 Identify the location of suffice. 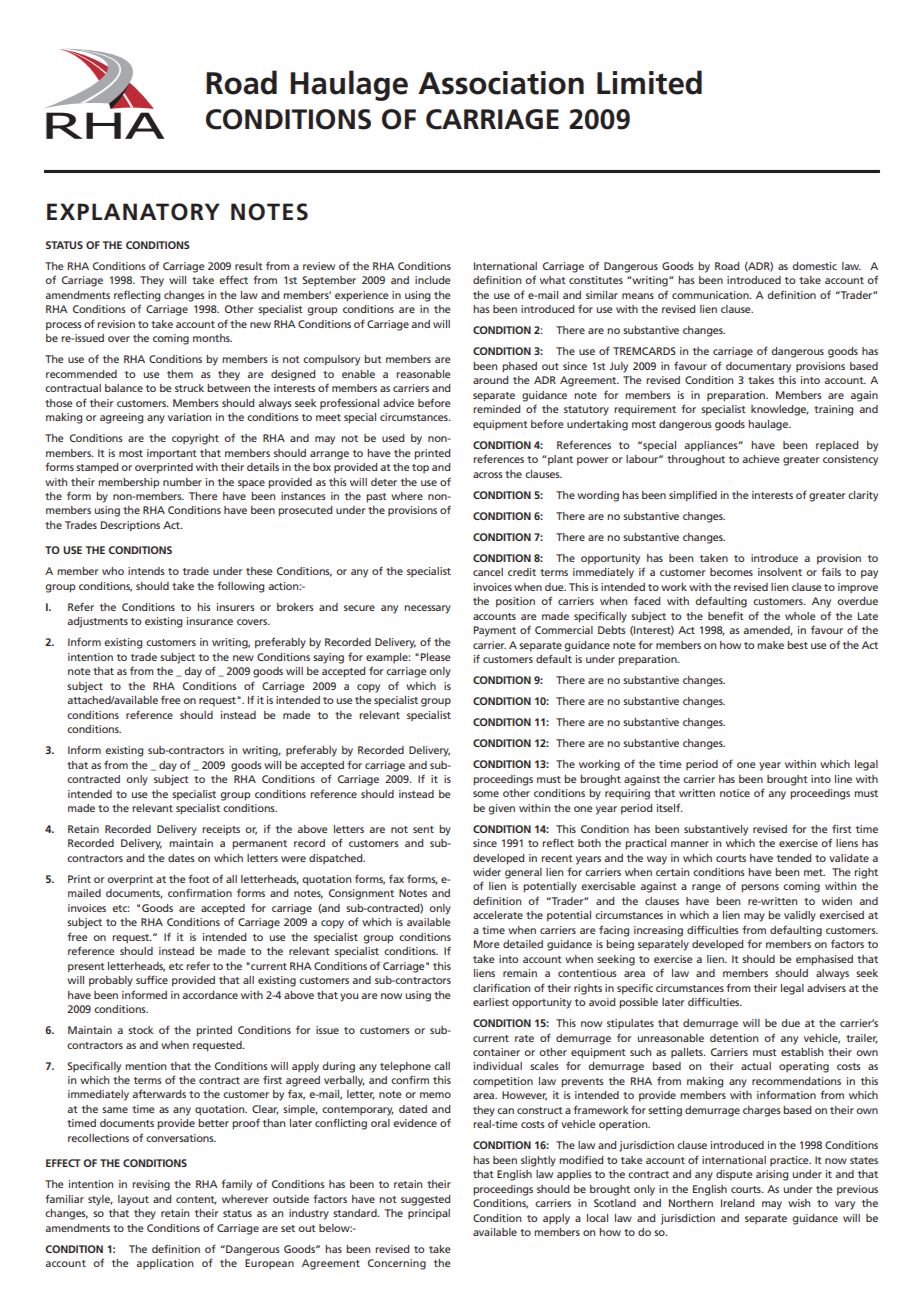
(152, 979).
